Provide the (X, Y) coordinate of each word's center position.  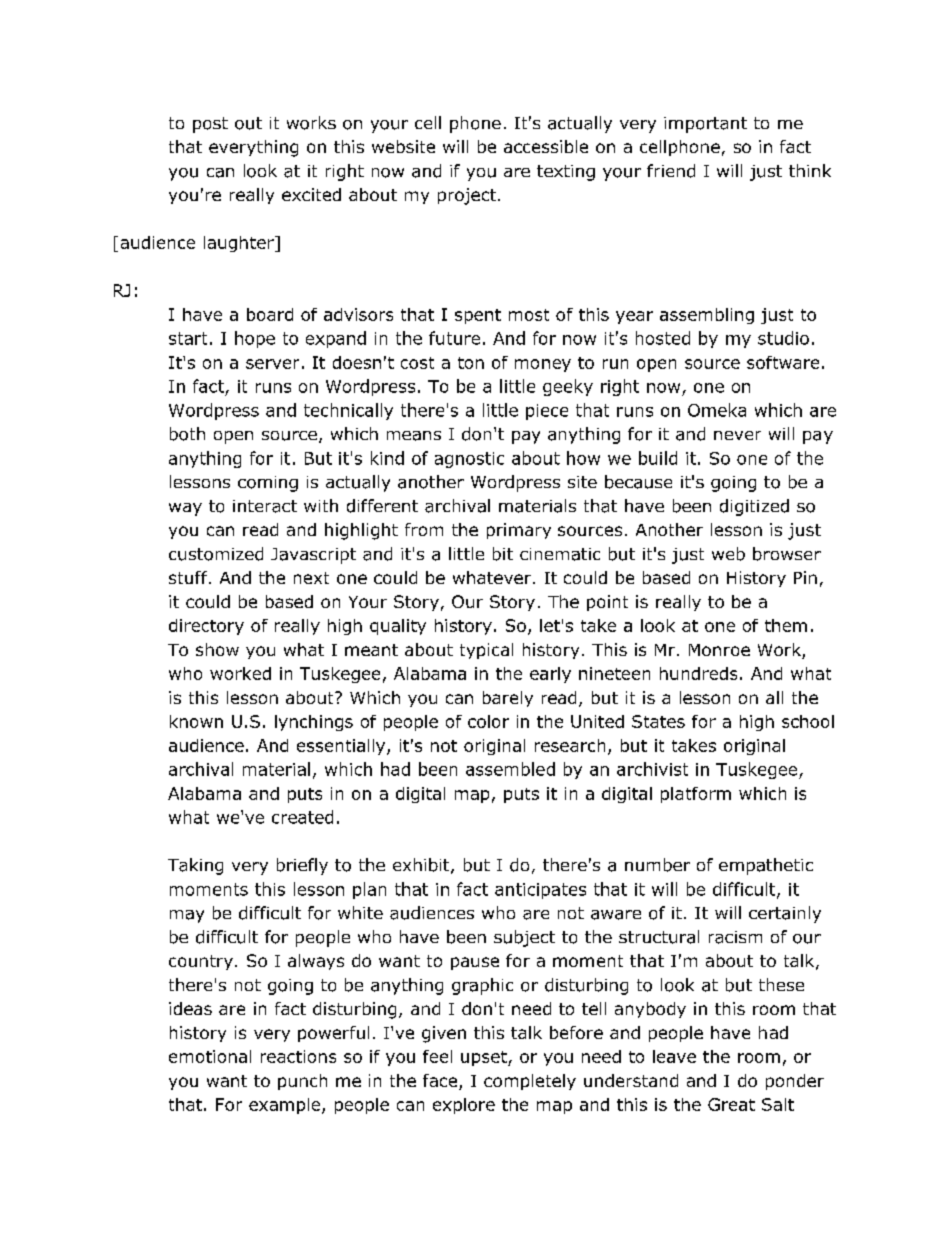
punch (302, 1082)
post (210, 125)
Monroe (719, 650)
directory (206, 627)
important (705, 125)
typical (486, 651)
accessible (546, 146)
